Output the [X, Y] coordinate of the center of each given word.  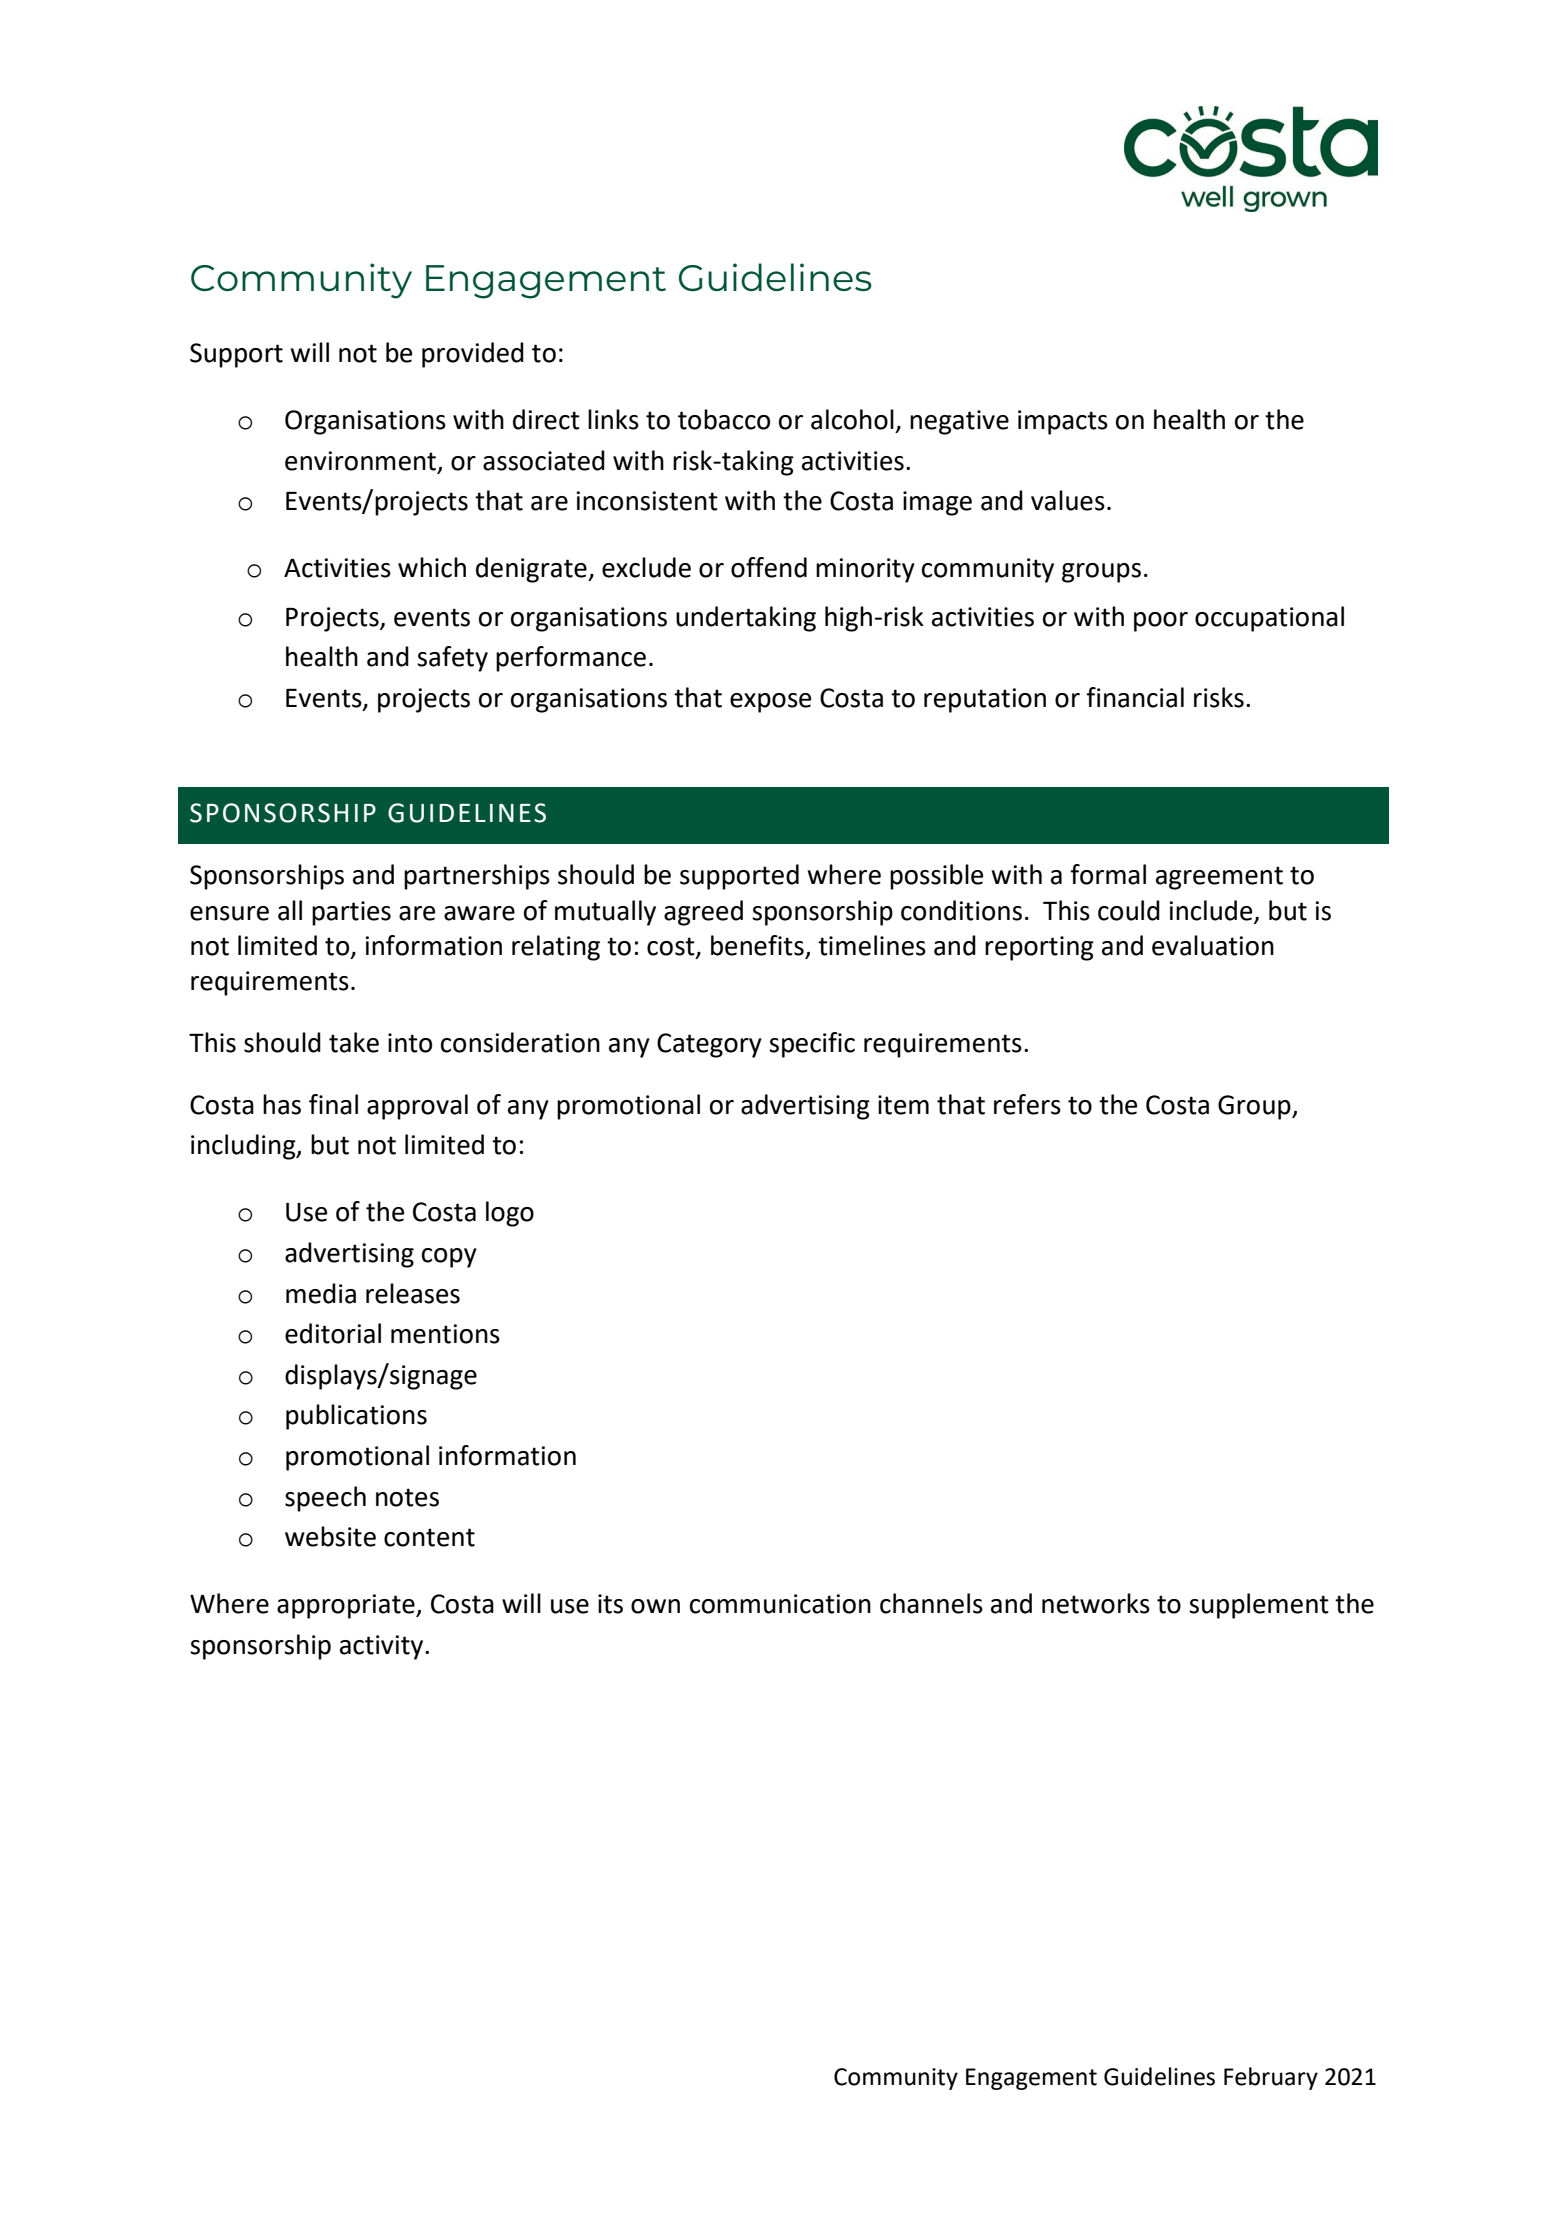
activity [383, 1647]
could [1129, 910]
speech [325, 1499]
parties [351, 913]
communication [780, 1604]
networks [1096, 1603]
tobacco [724, 419]
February [1271, 2078]
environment [360, 461]
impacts [1063, 422]
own [655, 1606]
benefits [758, 946]
